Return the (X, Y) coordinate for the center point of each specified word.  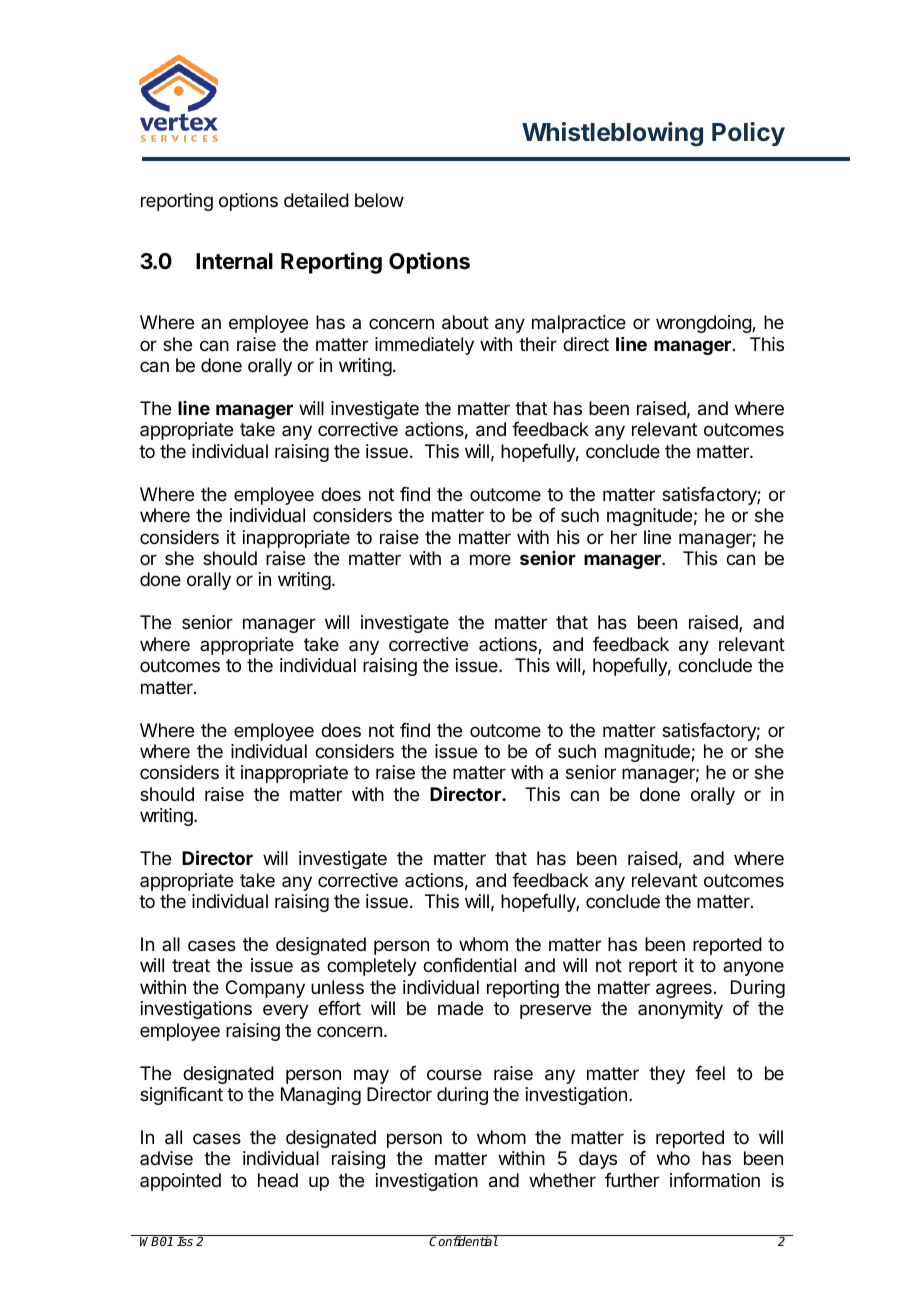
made (460, 1008)
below (379, 200)
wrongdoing (704, 324)
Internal (234, 261)
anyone (753, 968)
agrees (684, 990)
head (278, 1180)
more (490, 559)
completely (372, 967)
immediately (424, 346)
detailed (316, 200)
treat (191, 966)
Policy (748, 134)
